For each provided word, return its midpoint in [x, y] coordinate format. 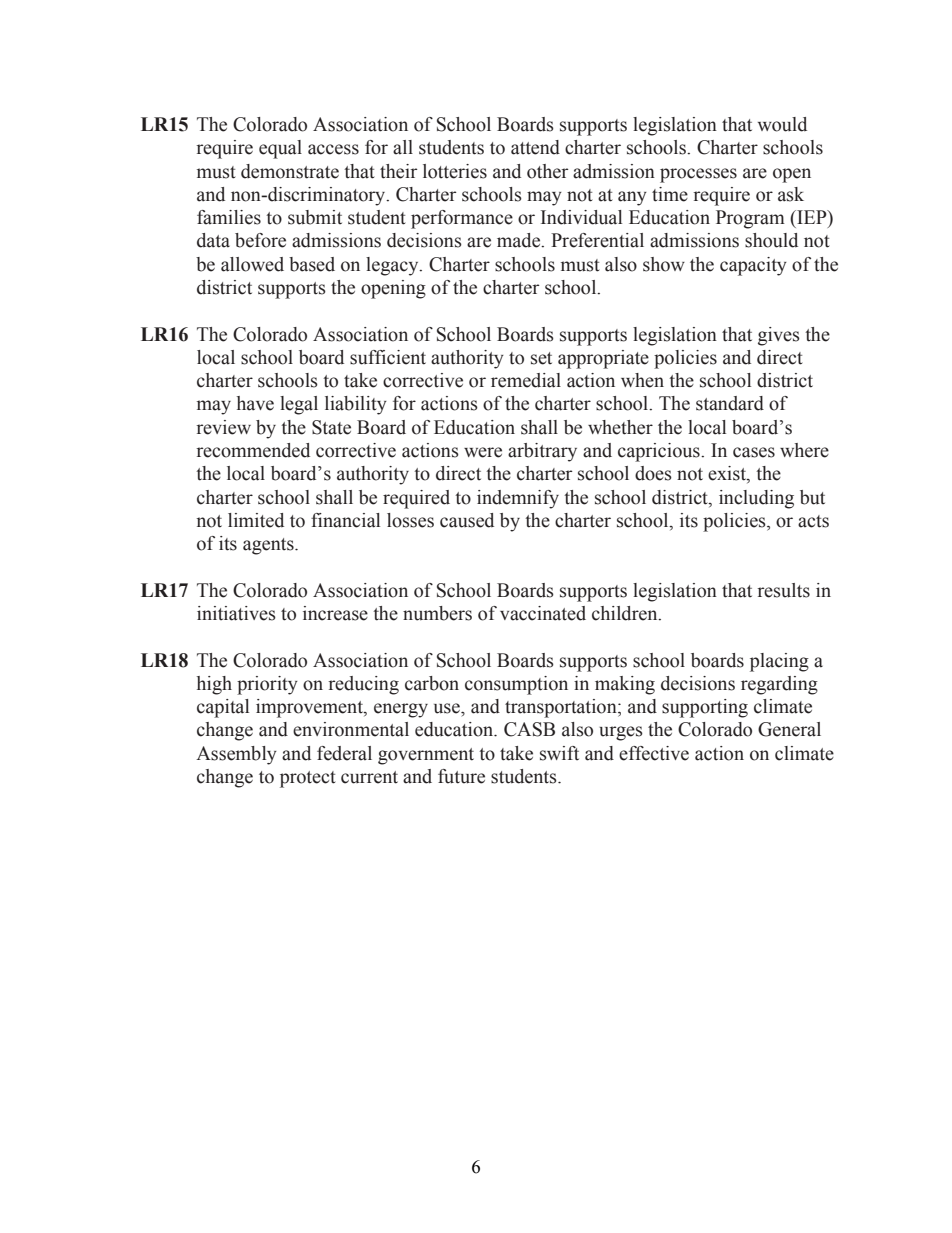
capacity [753, 266]
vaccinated [543, 613]
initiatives [236, 613]
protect [308, 779]
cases [754, 452]
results [783, 590]
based [312, 264]
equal [280, 149]
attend [535, 147]
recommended [253, 450]
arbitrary [542, 452]
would [782, 124]
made [520, 240]
